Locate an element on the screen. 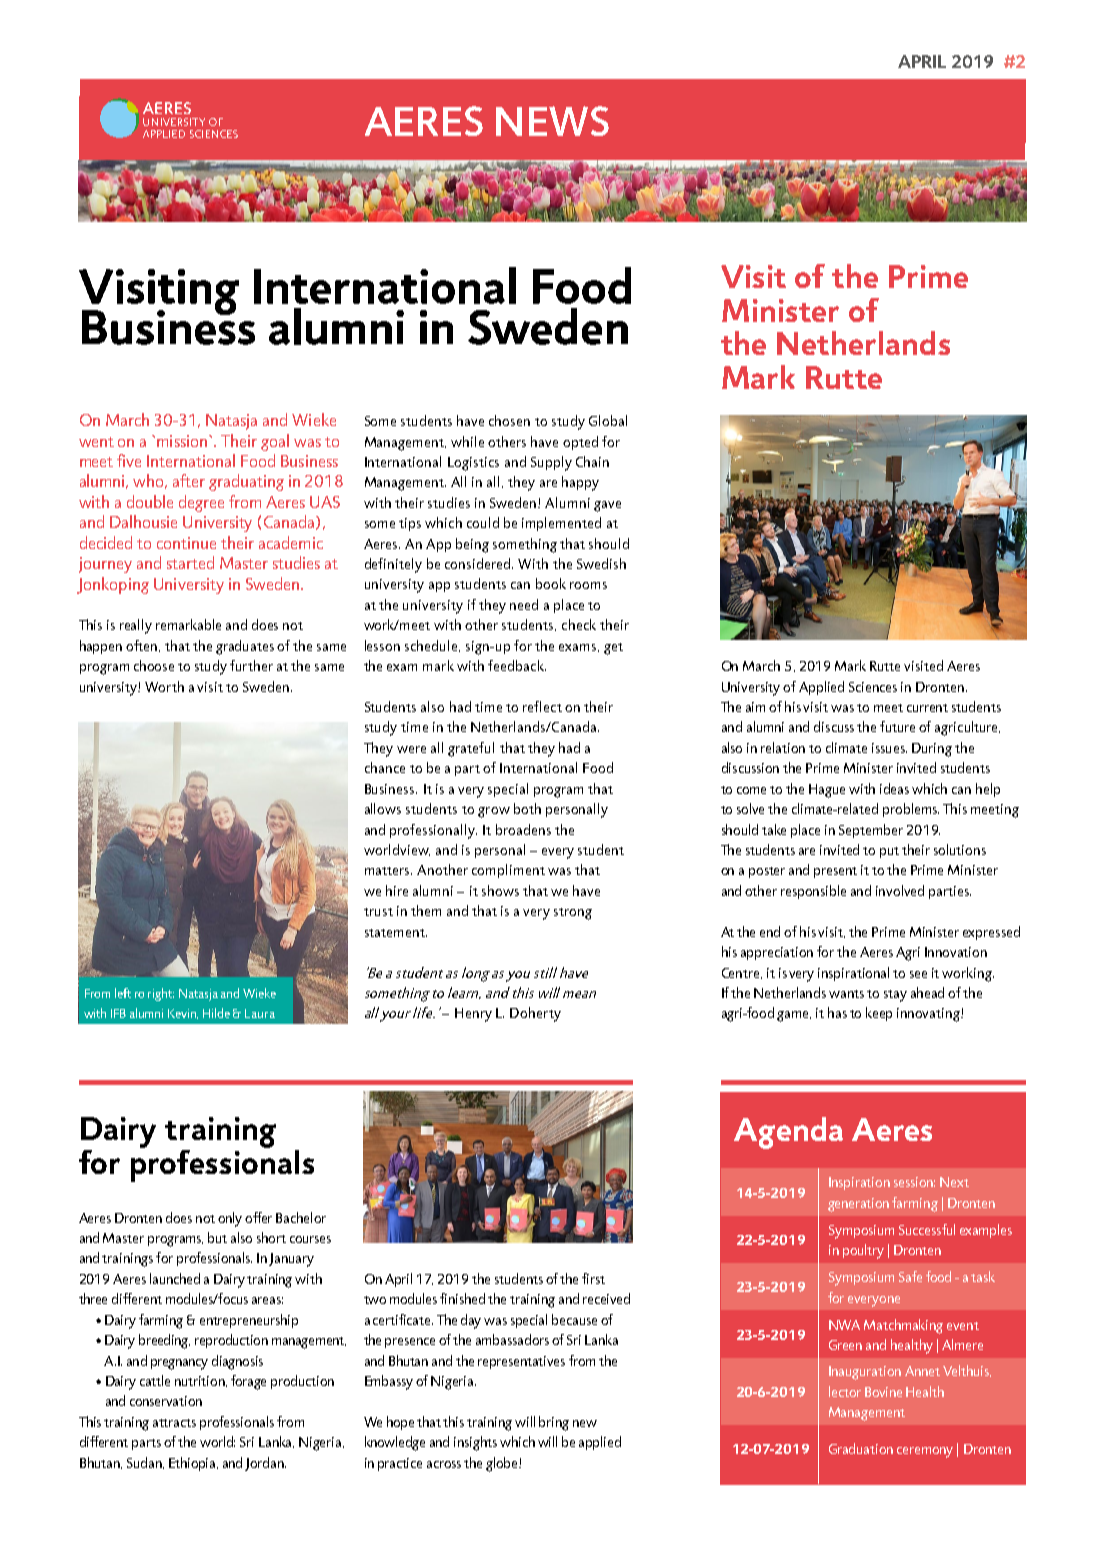 This screenshot has width=1105, height=1563. Sciences is located at coordinates (873, 687).
